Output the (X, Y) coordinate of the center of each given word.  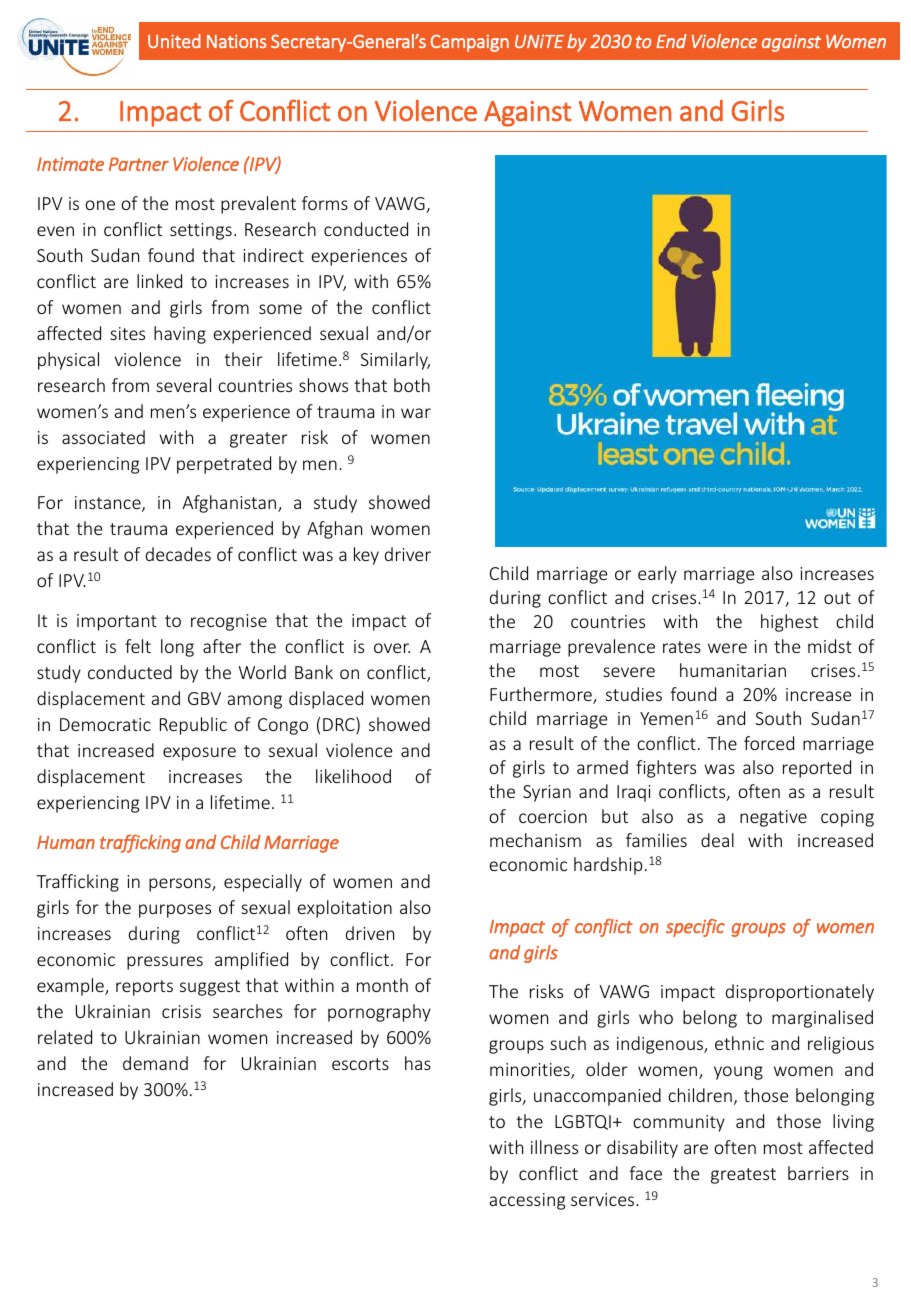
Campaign (469, 43)
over (392, 648)
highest (789, 623)
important (117, 622)
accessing (527, 1201)
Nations (237, 41)
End (671, 41)
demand (155, 1063)
